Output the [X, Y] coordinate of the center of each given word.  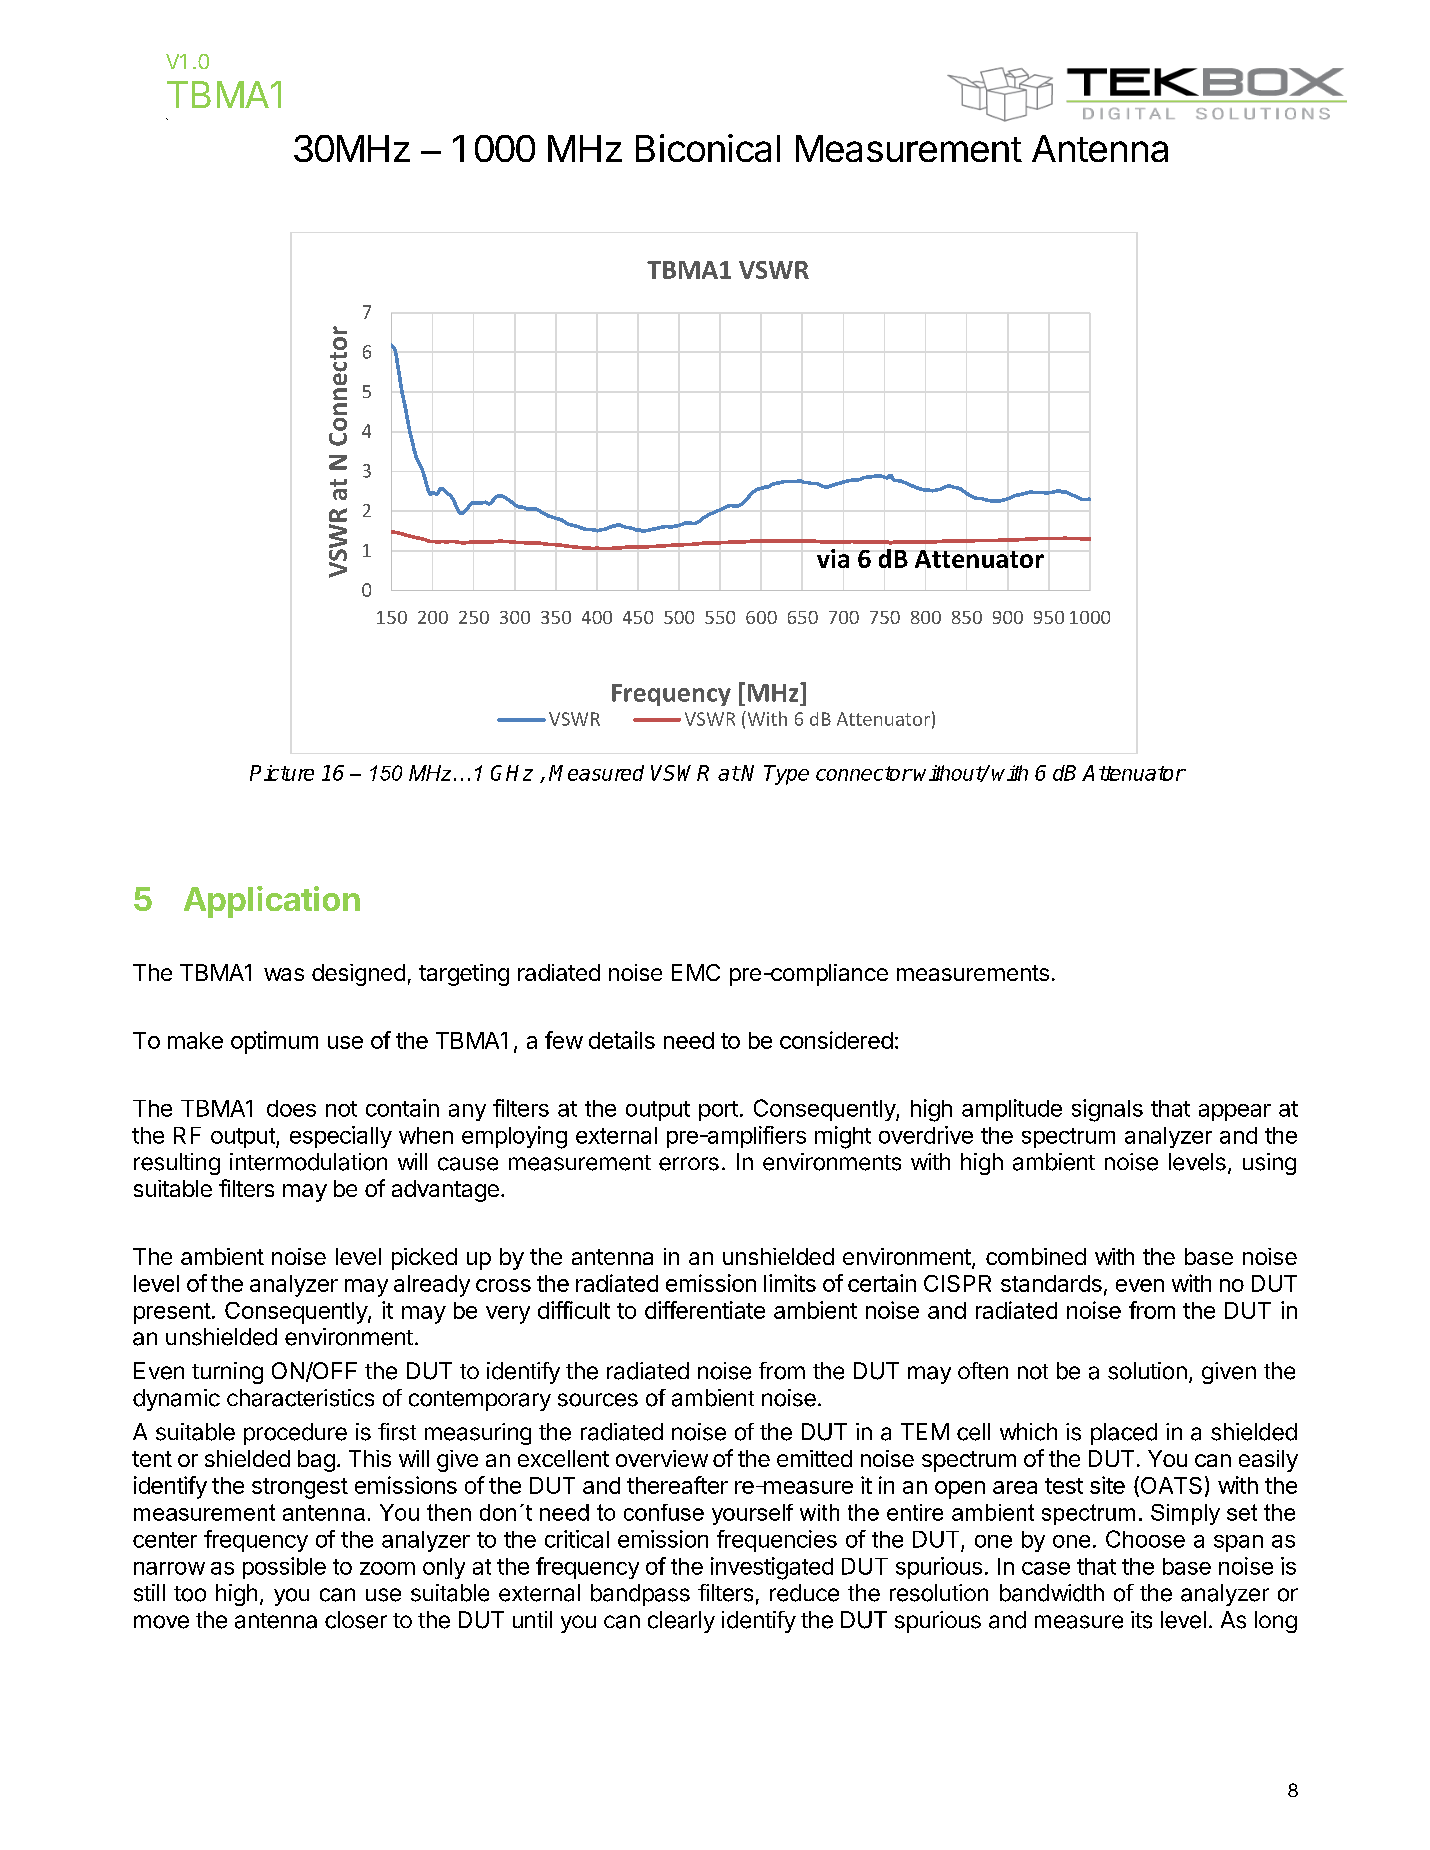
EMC [696, 972]
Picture [282, 773]
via [833, 558]
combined [1036, 1256]
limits [790, 1283]
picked [424, 1259]
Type [786, 775]
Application [272, 902]
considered [836, 1040]
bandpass [640, 1595]
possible [284, 1568]
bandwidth [1052, 1593]
